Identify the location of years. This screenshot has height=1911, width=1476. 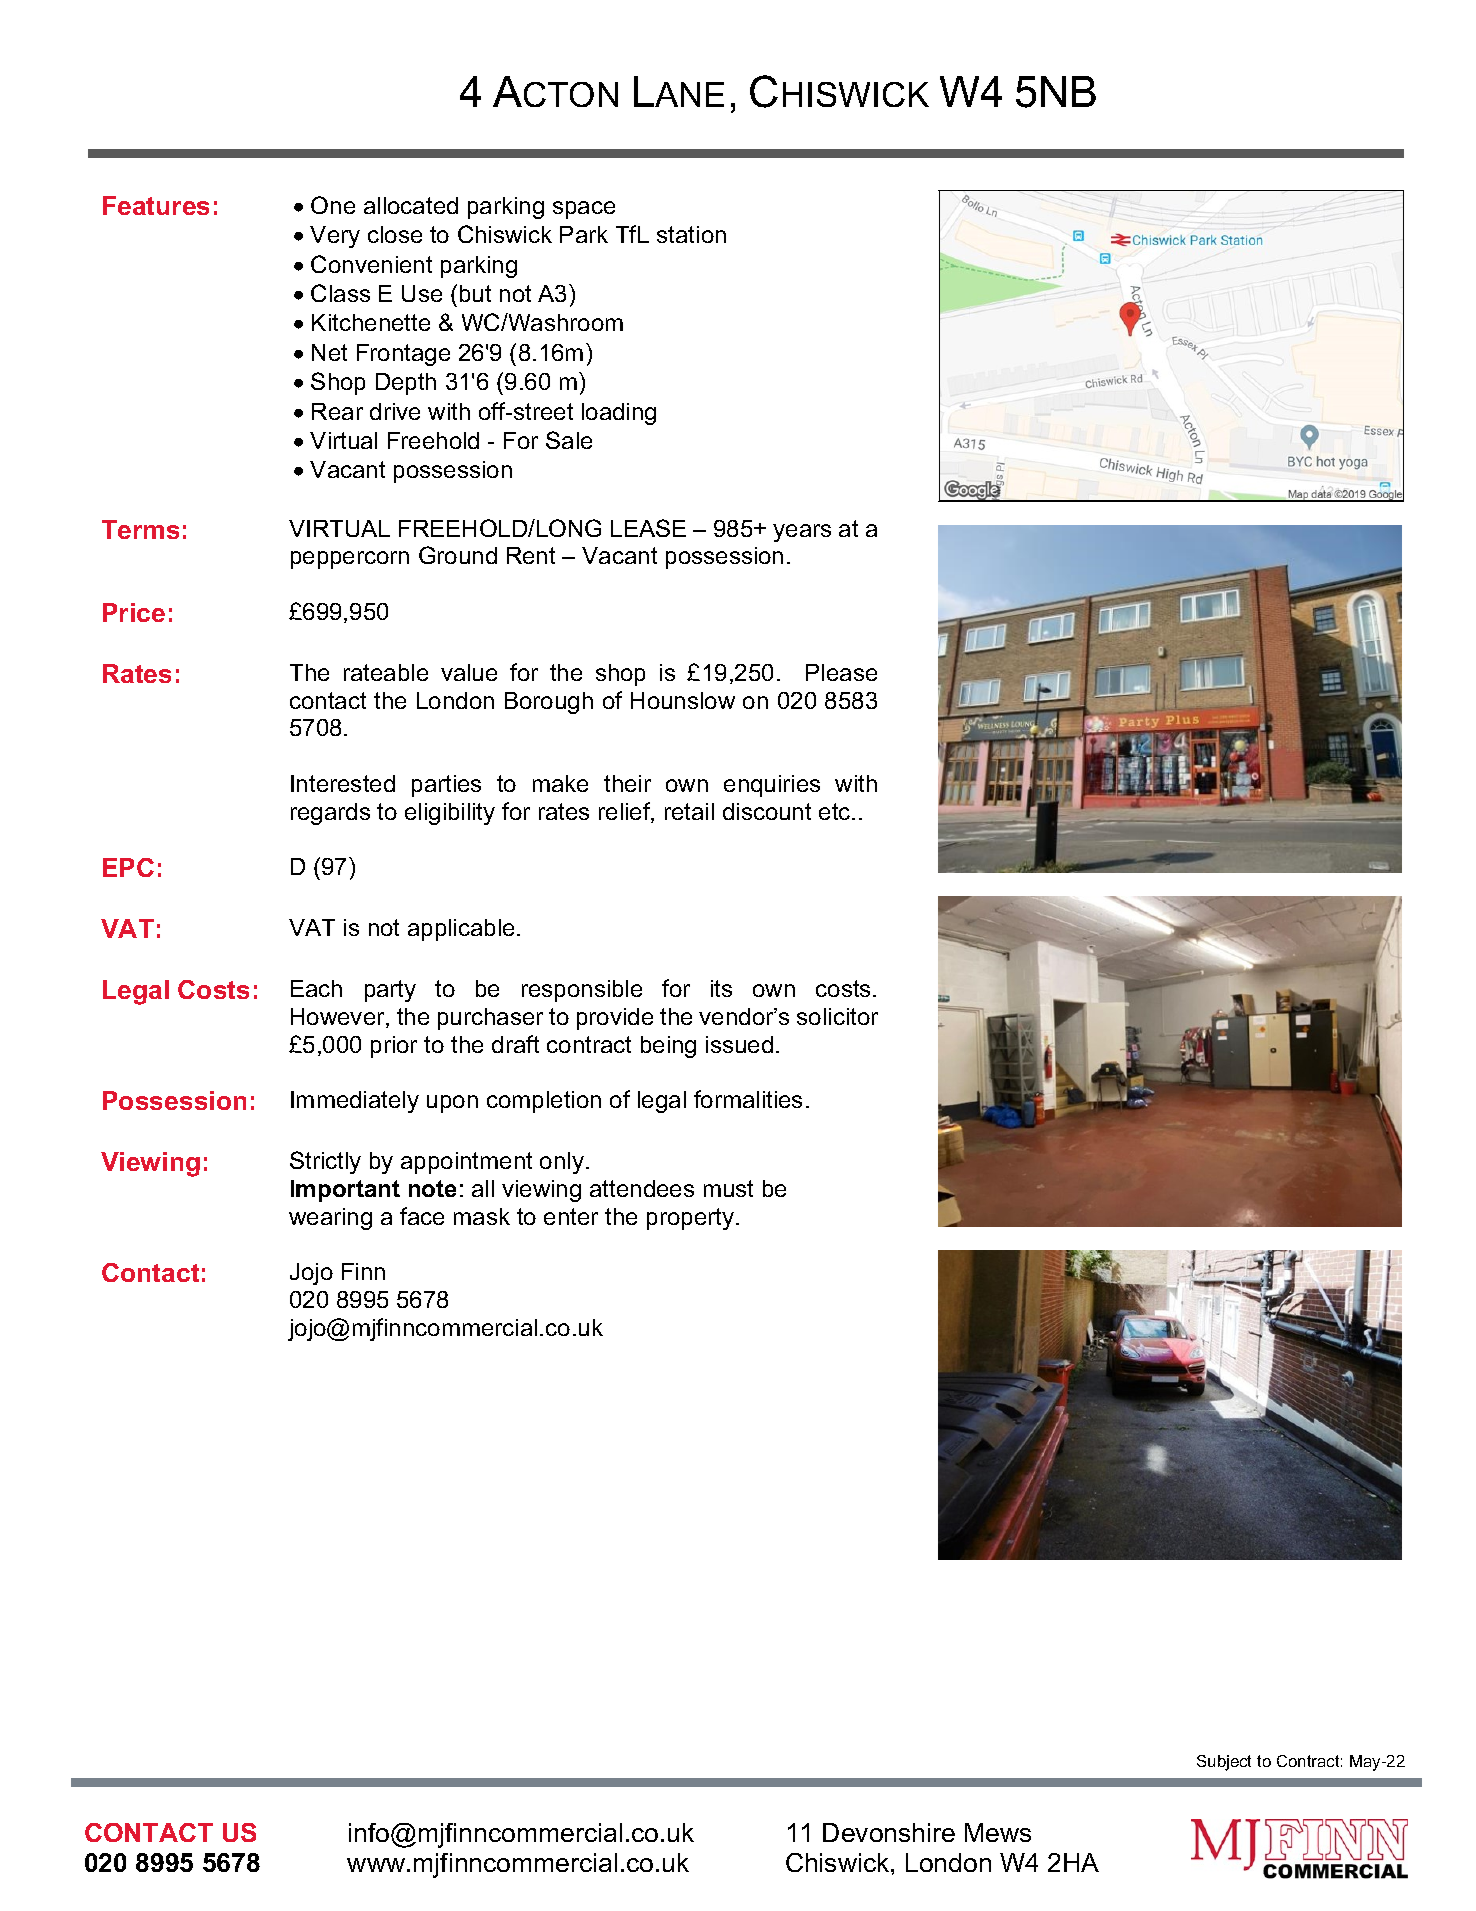
(802, 533).
